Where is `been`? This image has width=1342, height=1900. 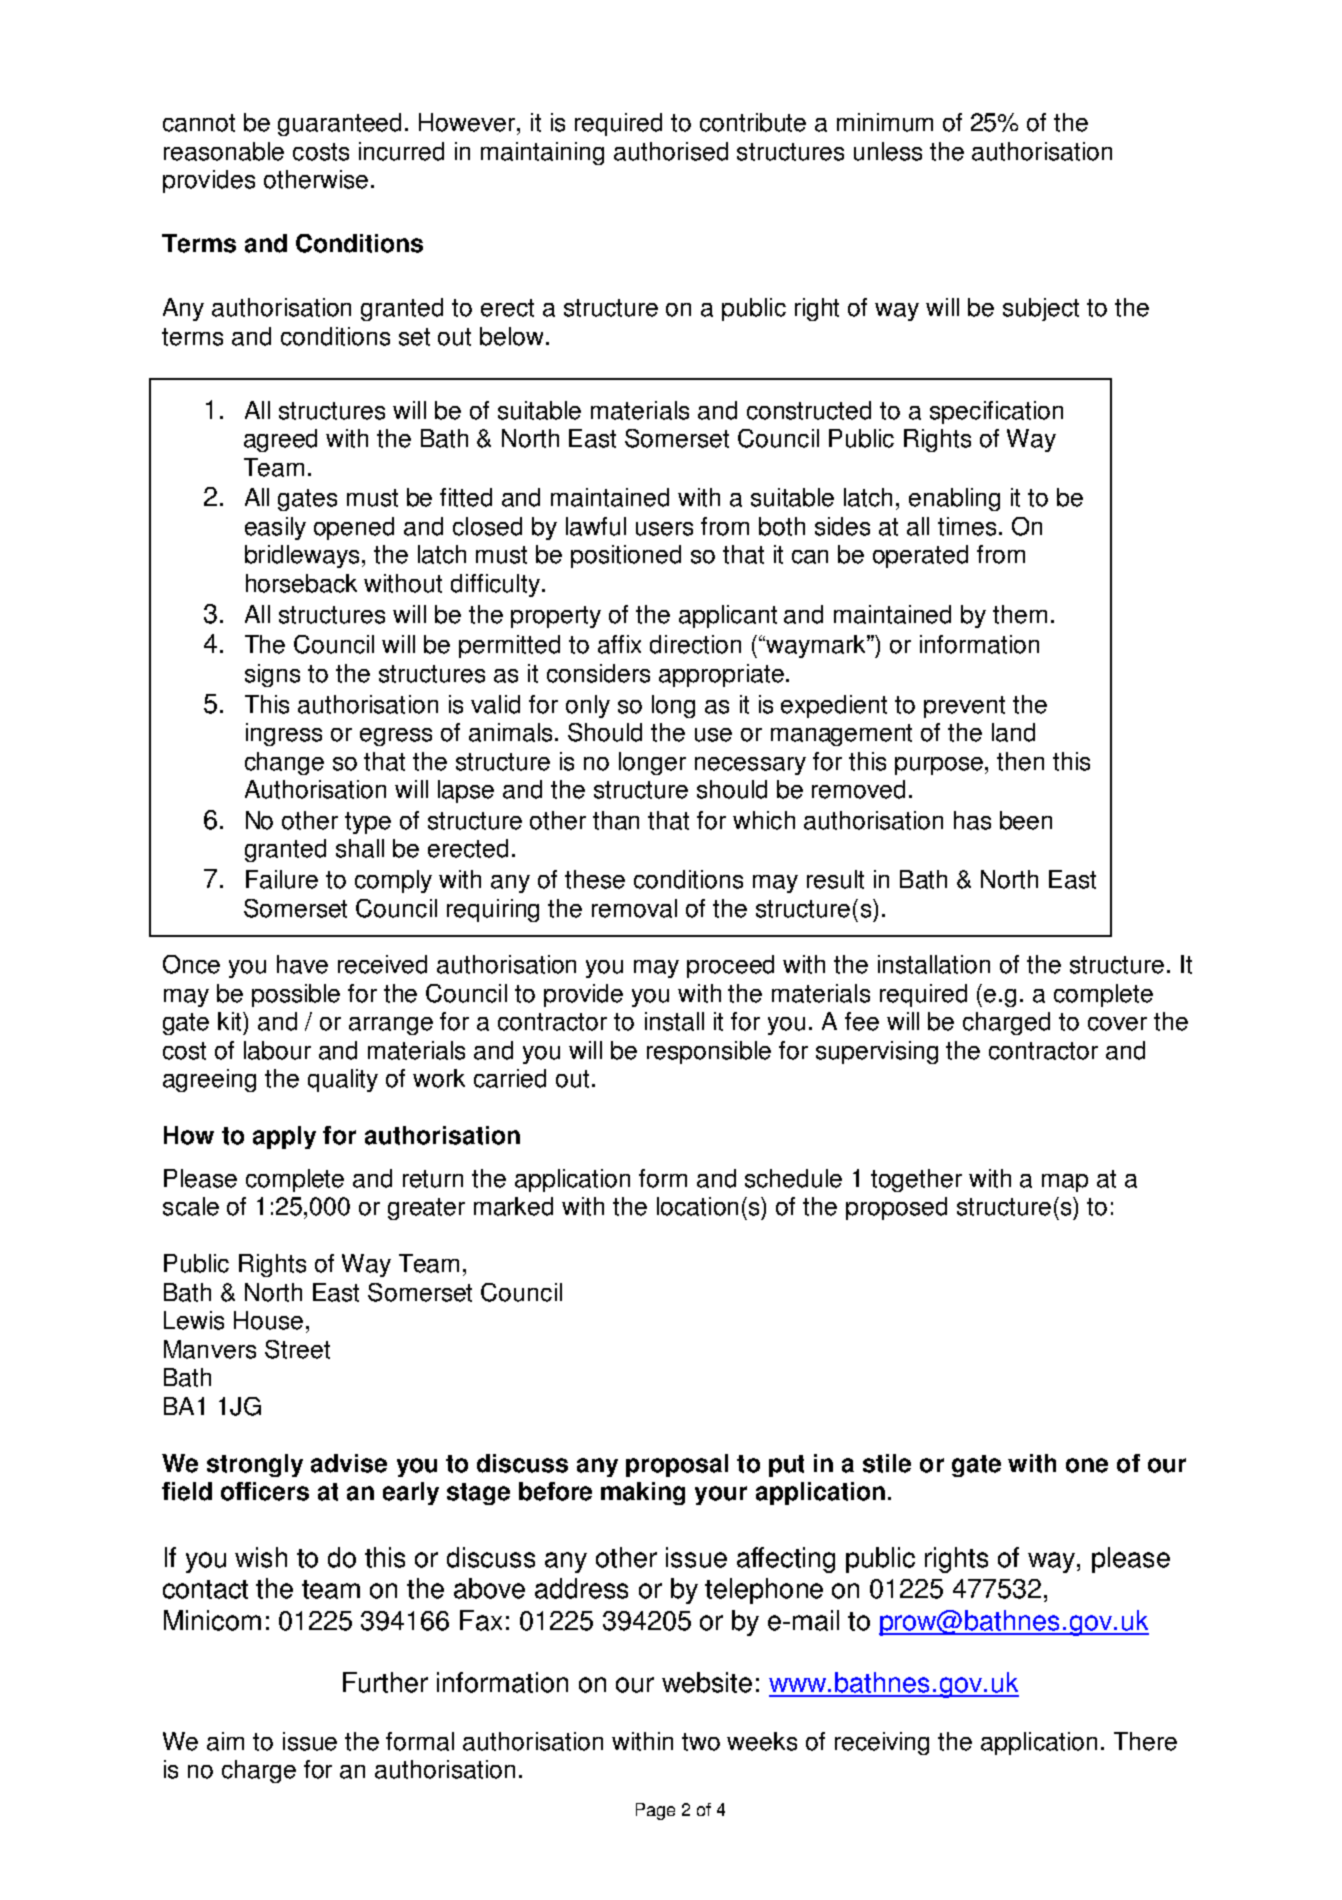
been is located at coordinates (1026, 820).
